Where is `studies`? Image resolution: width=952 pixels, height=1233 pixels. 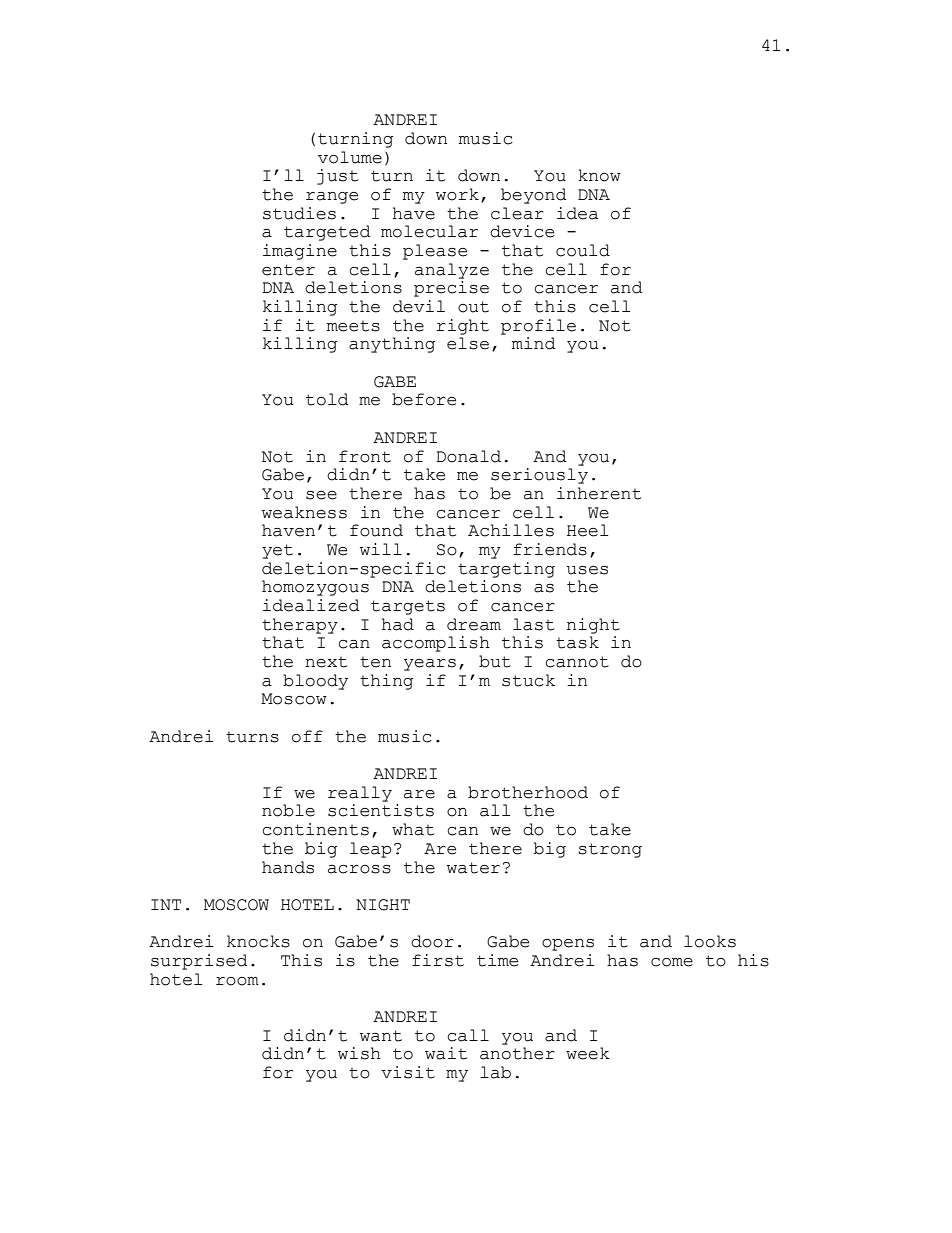 studies is located at coordinates (299, 213).
